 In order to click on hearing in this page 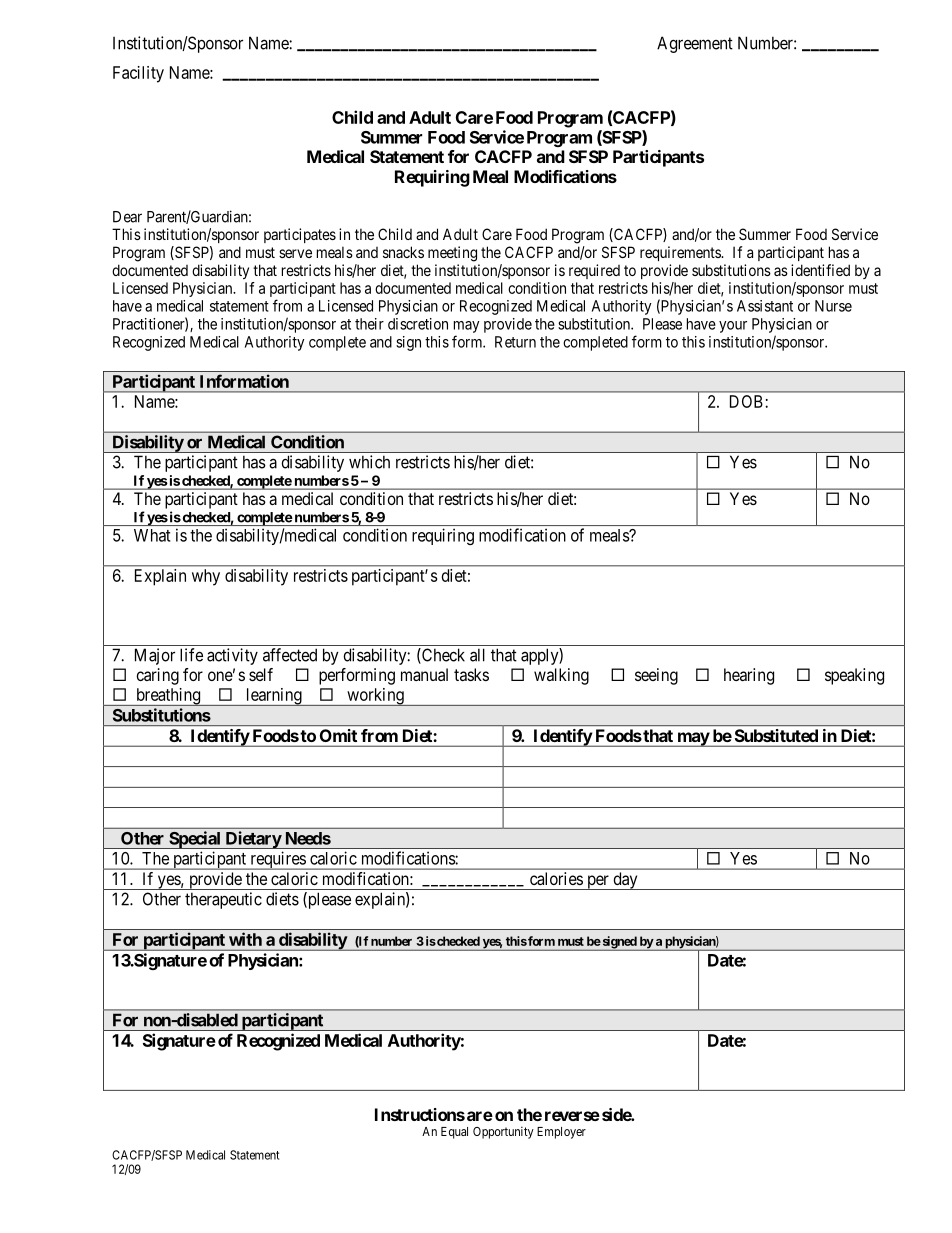, I will do `click(749, 676)`.
